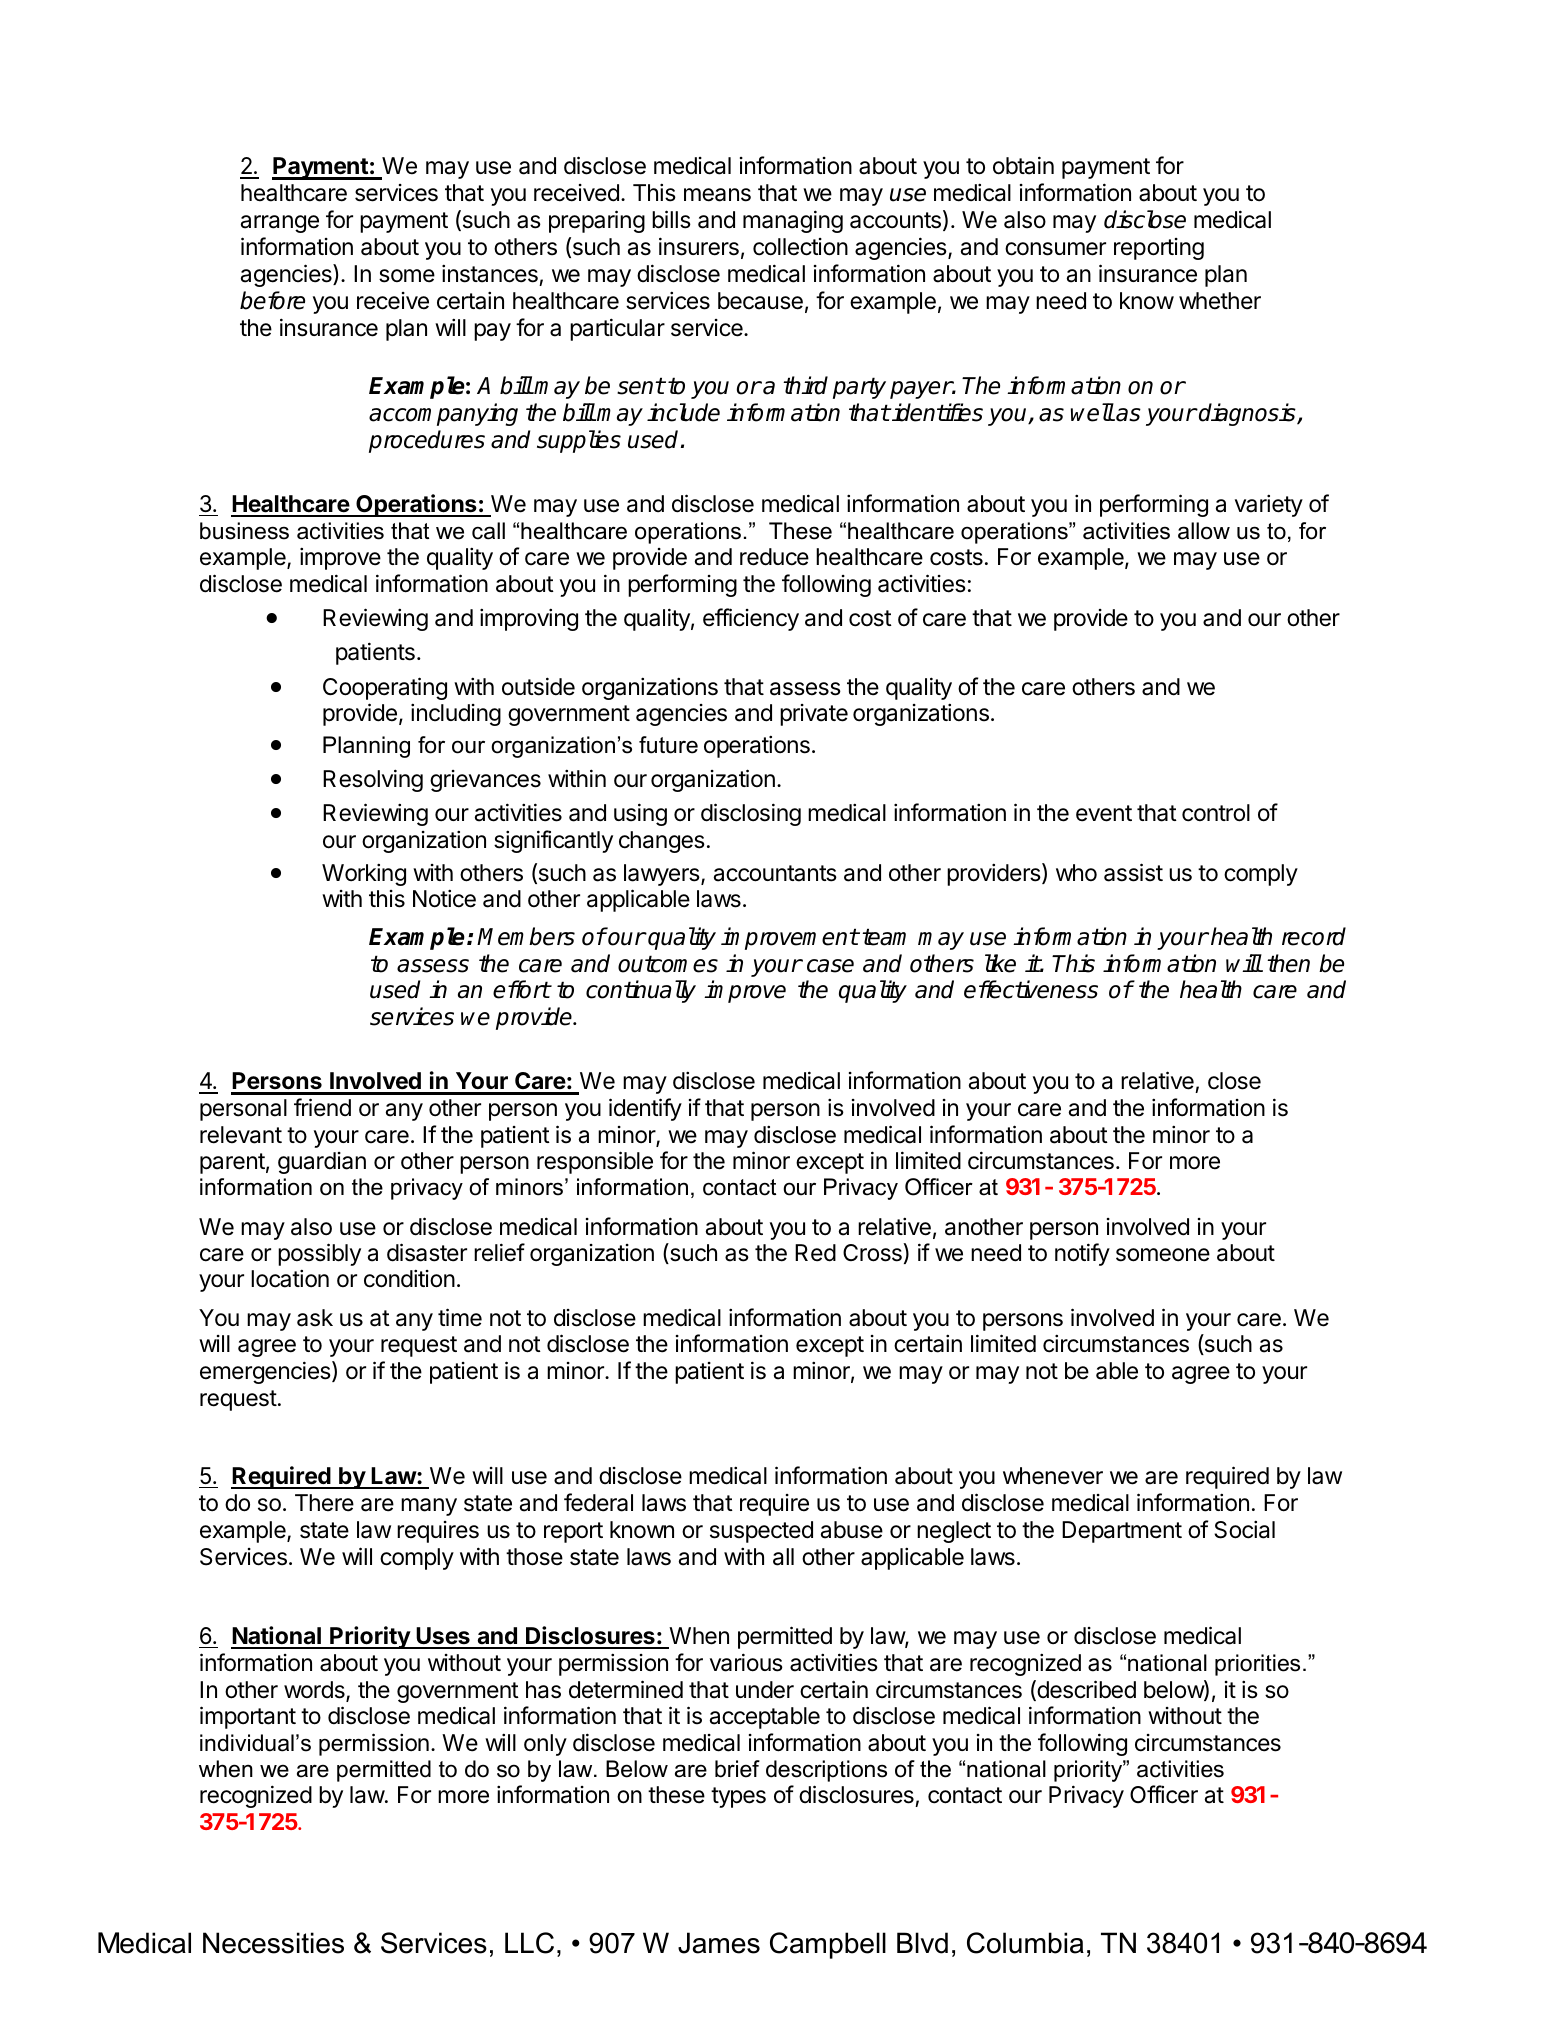  Describe the element at coordinates (273, 1943) in the page. I see `Necessities` at that location.
